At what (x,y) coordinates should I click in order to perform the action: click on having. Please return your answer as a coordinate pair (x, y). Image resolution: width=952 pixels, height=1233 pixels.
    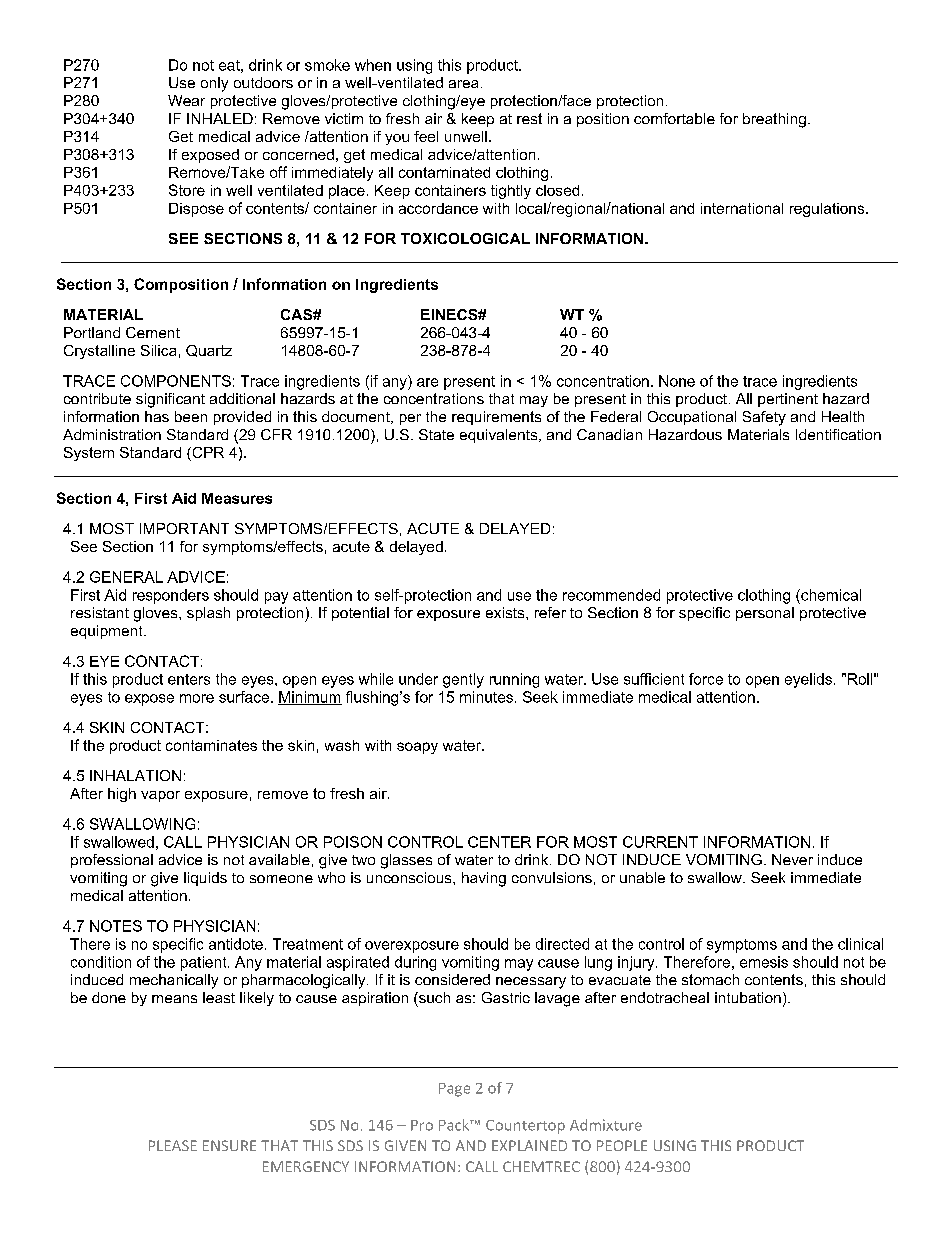
    Looking at the image, I should click on (484, 879).
